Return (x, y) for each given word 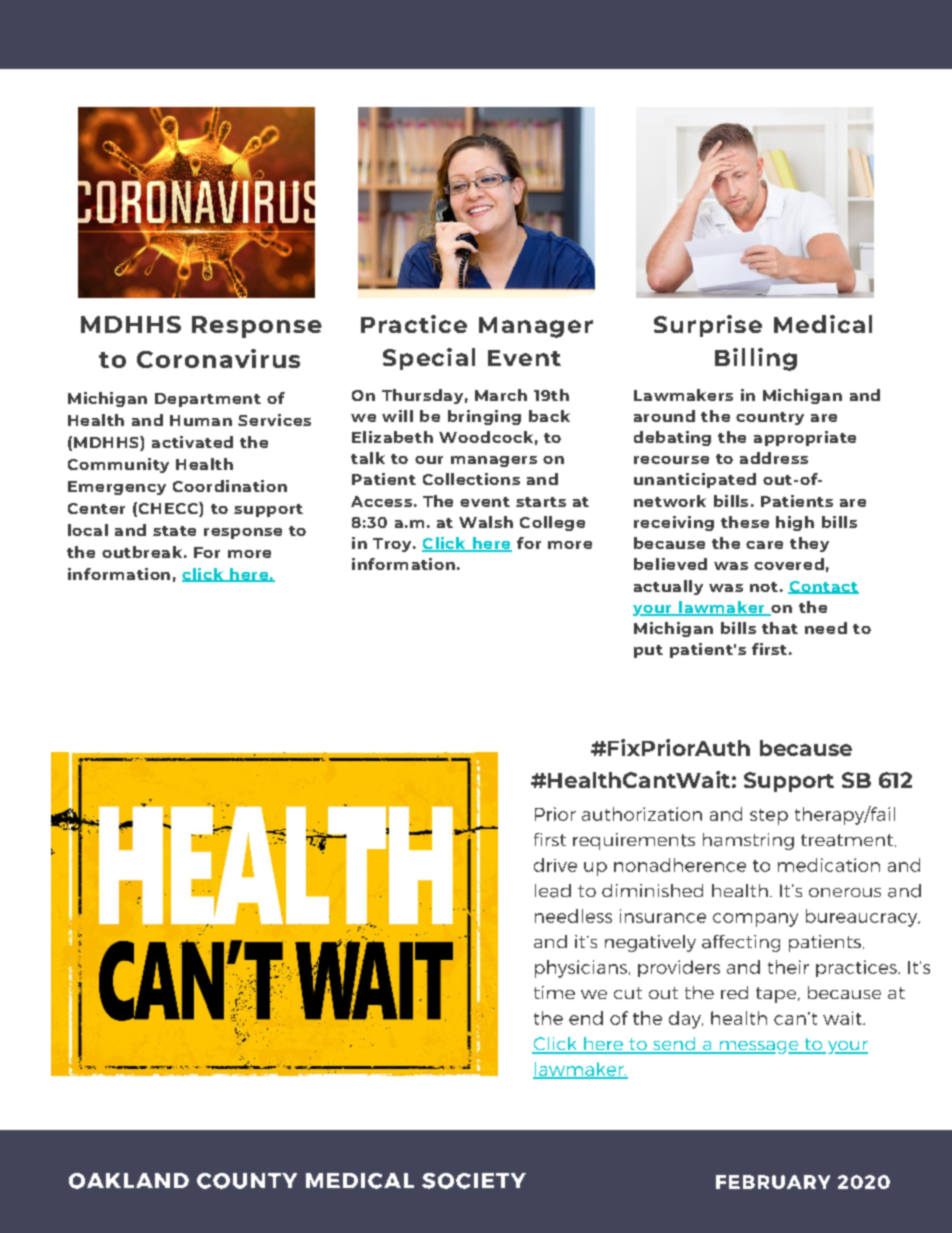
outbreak (142, 552)
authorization (642, 814)
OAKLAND (129, 1181)
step (769, 817)
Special (429, 359)
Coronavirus (218, 358)
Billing (756, 359)
